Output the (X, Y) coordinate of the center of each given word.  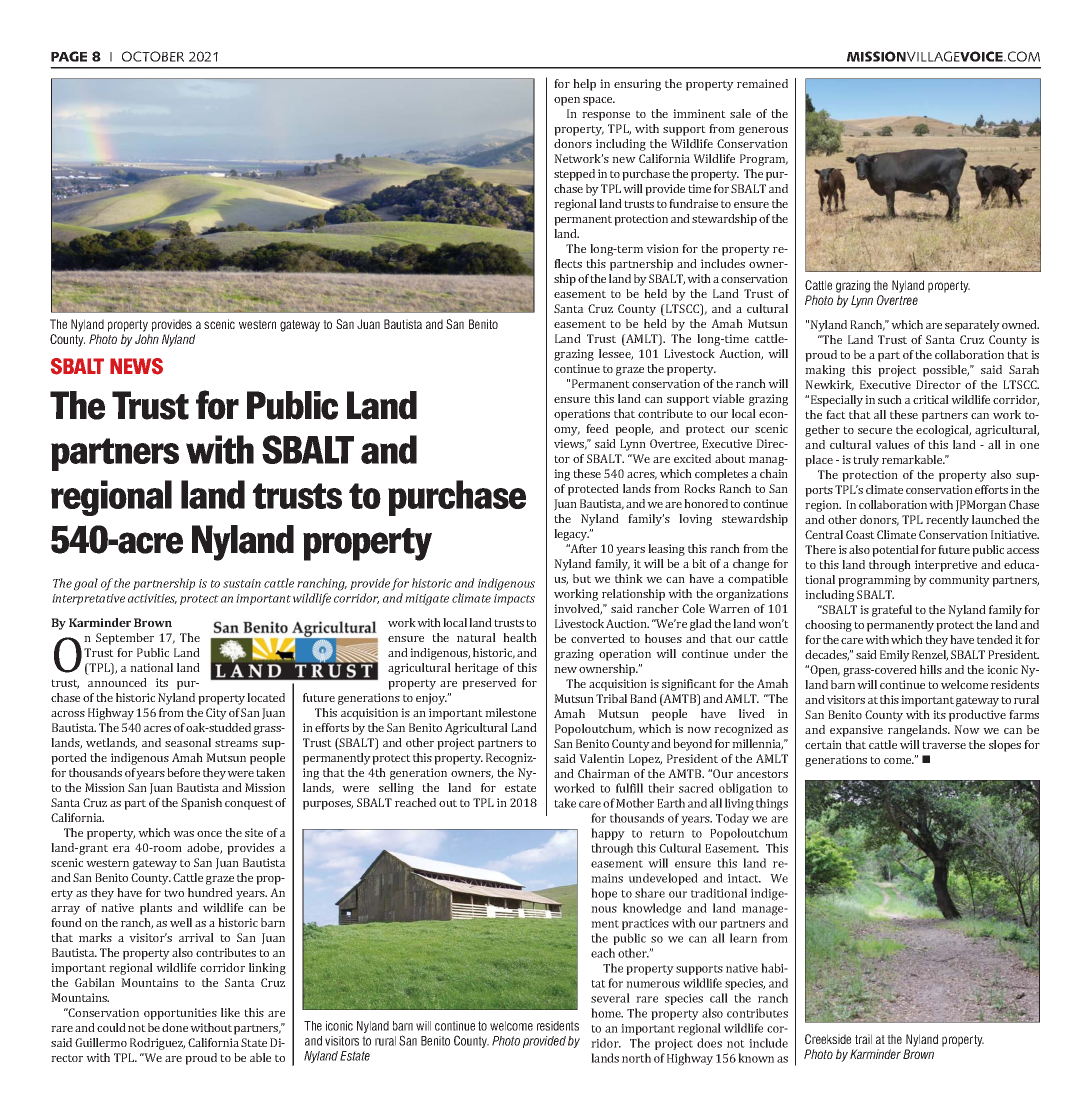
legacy (572, 535)
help (584, 85)
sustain (242, 583)
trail (863, 1039)
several (610, 998)
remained (762, 83)
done (175, 1027)
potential (895, 551)
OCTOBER (153, 56)
